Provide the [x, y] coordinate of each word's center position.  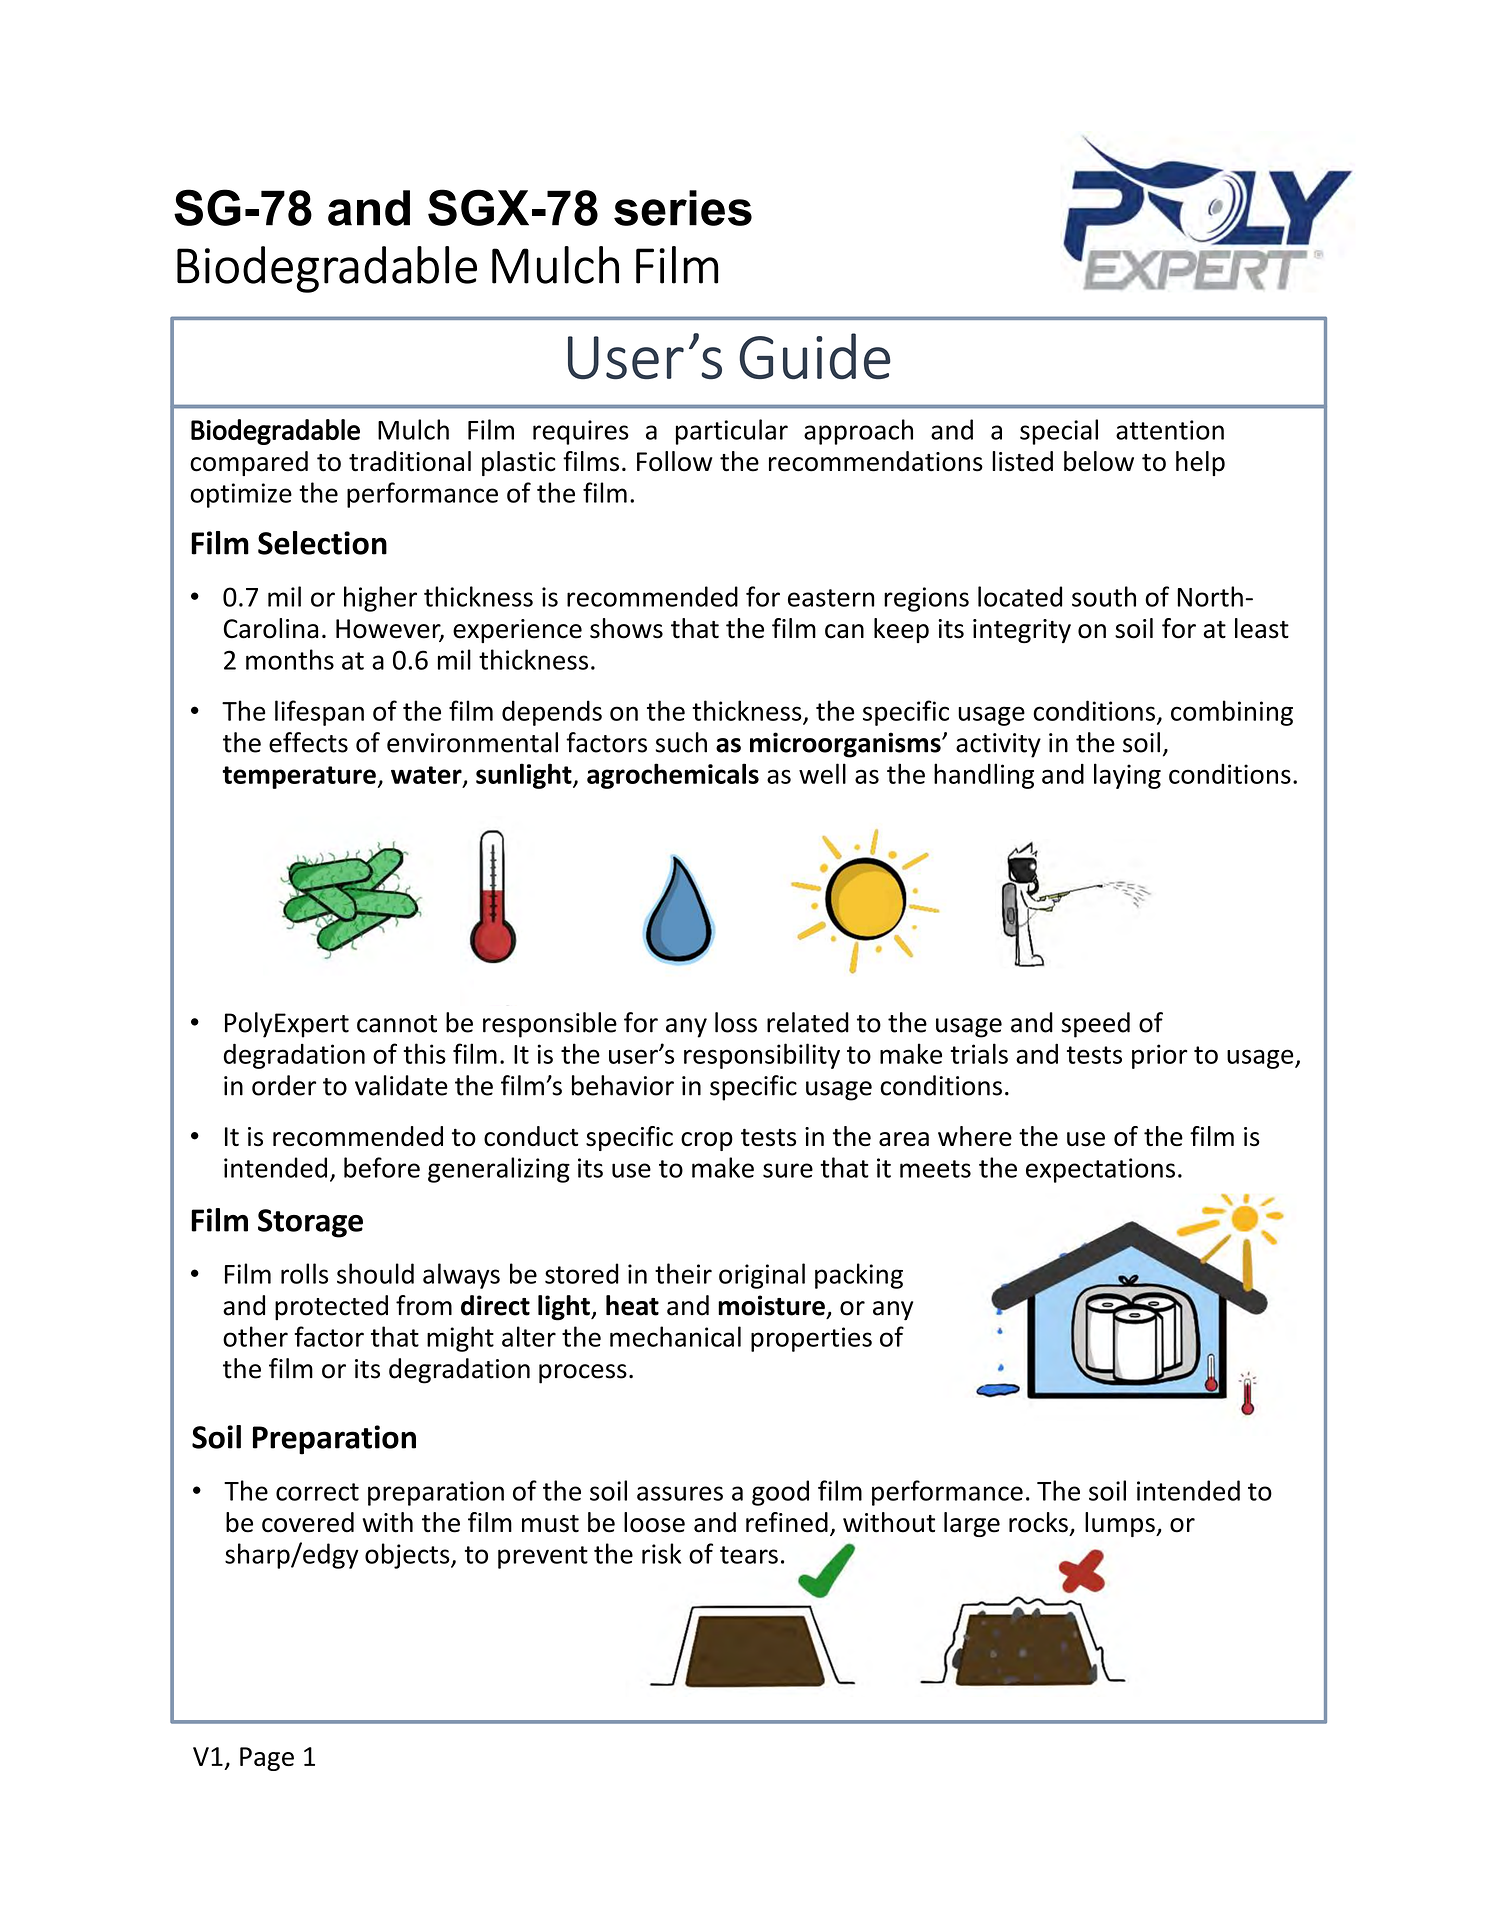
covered [308, 1522]
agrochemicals [673, 776]
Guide [815, 356]
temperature [299, 777]
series [683, 208]
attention [1170, 430]
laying [1127, 776]
